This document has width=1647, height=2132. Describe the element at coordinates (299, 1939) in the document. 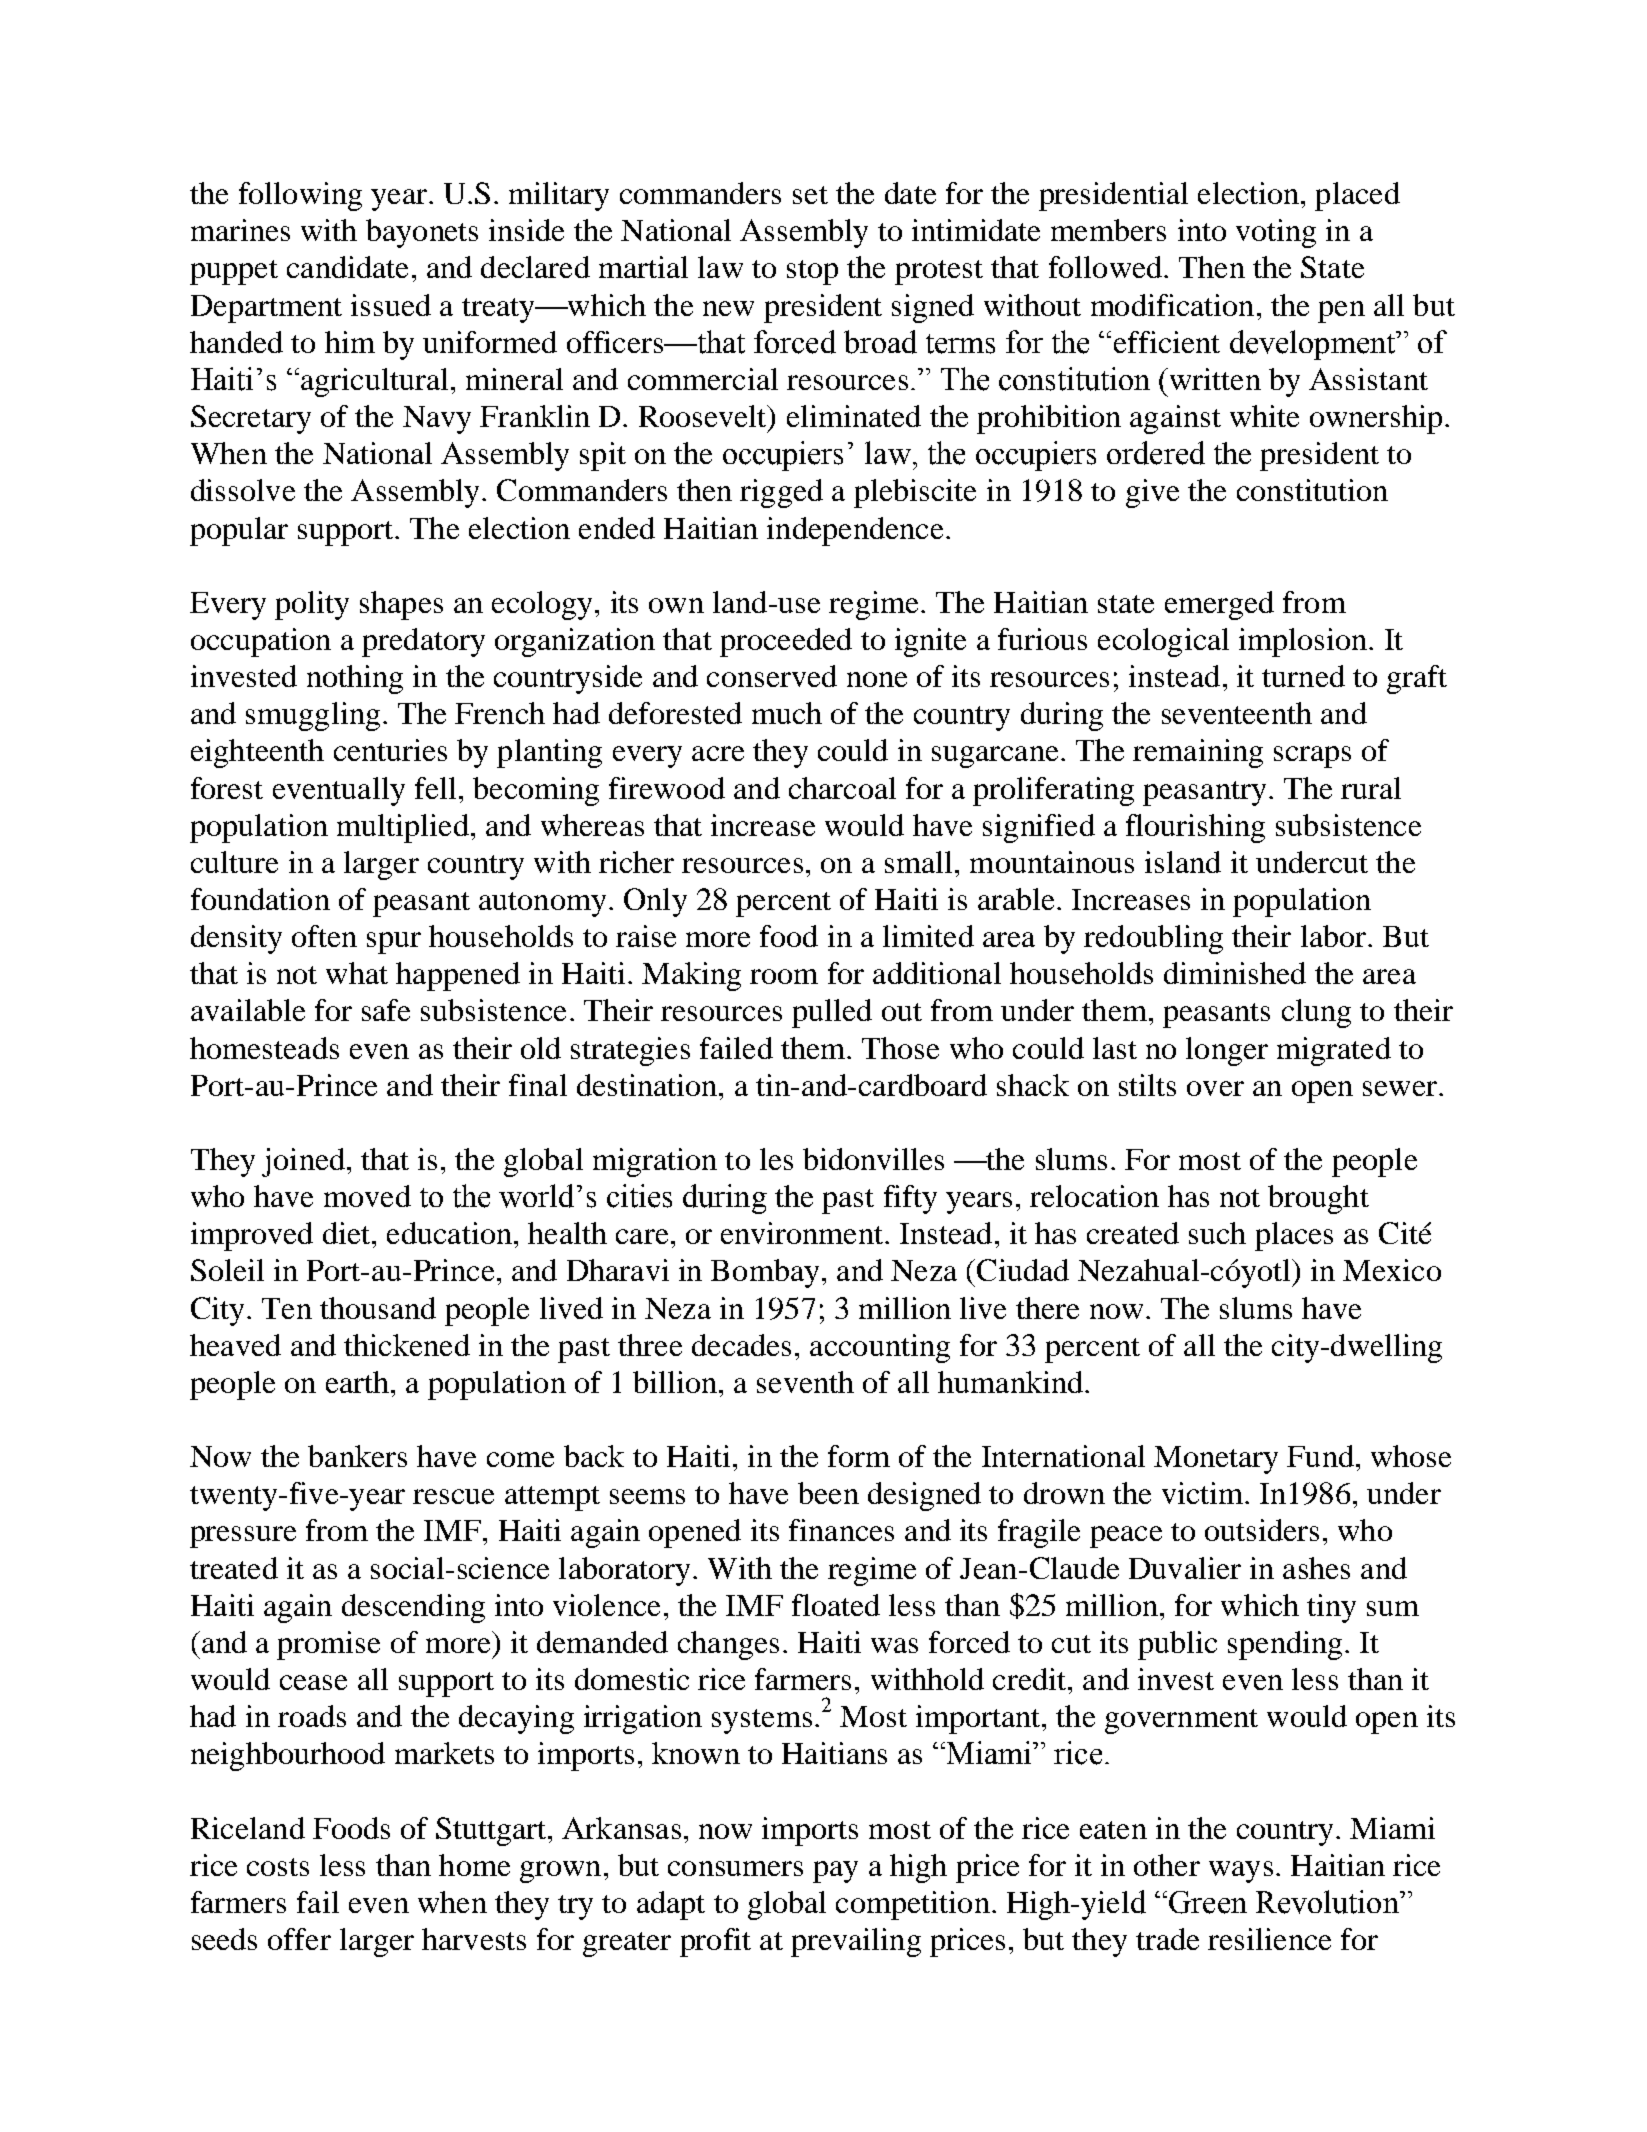

I see `offer` at that location.
